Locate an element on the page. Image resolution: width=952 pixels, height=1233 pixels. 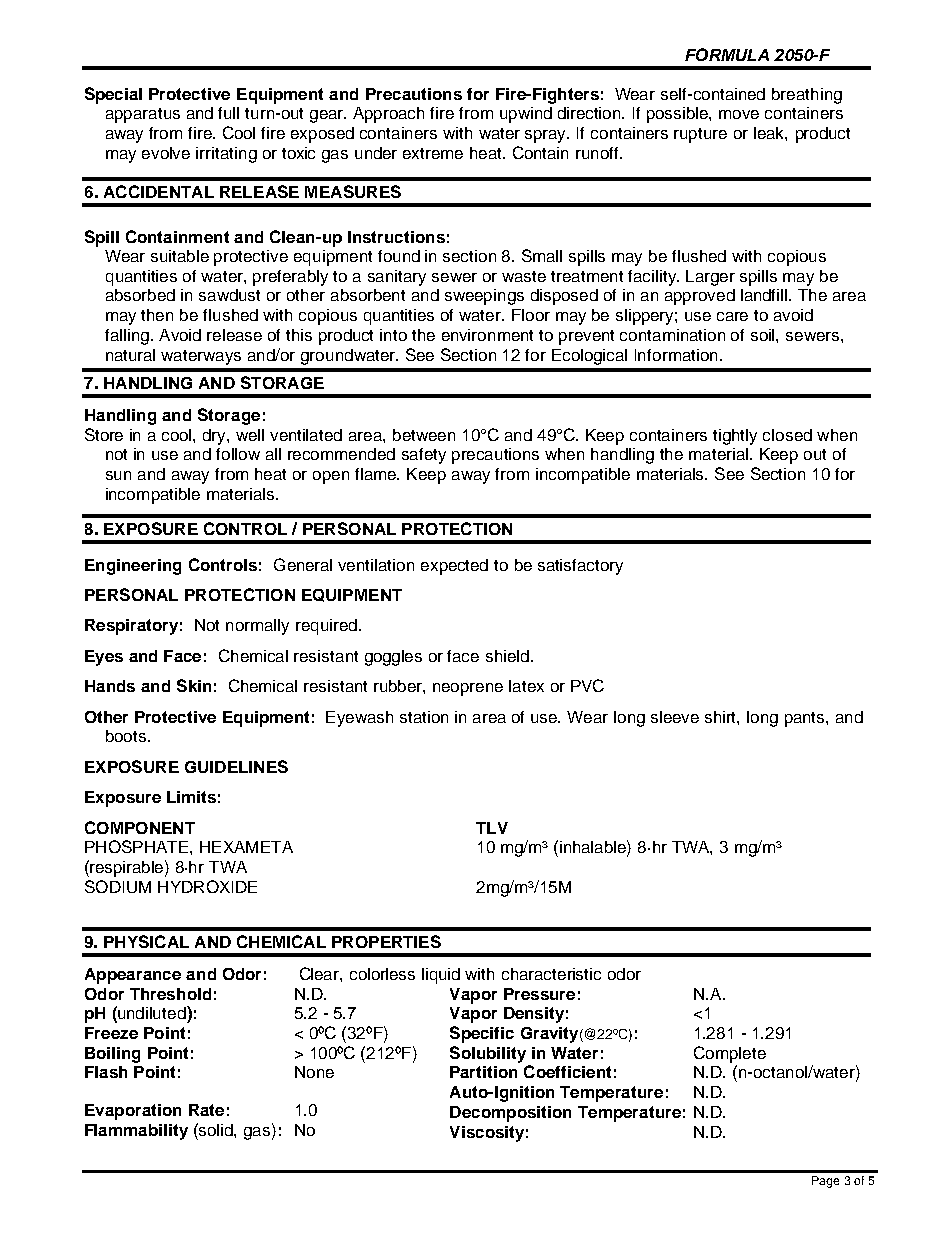
full is located at coordinates (228, 113).
